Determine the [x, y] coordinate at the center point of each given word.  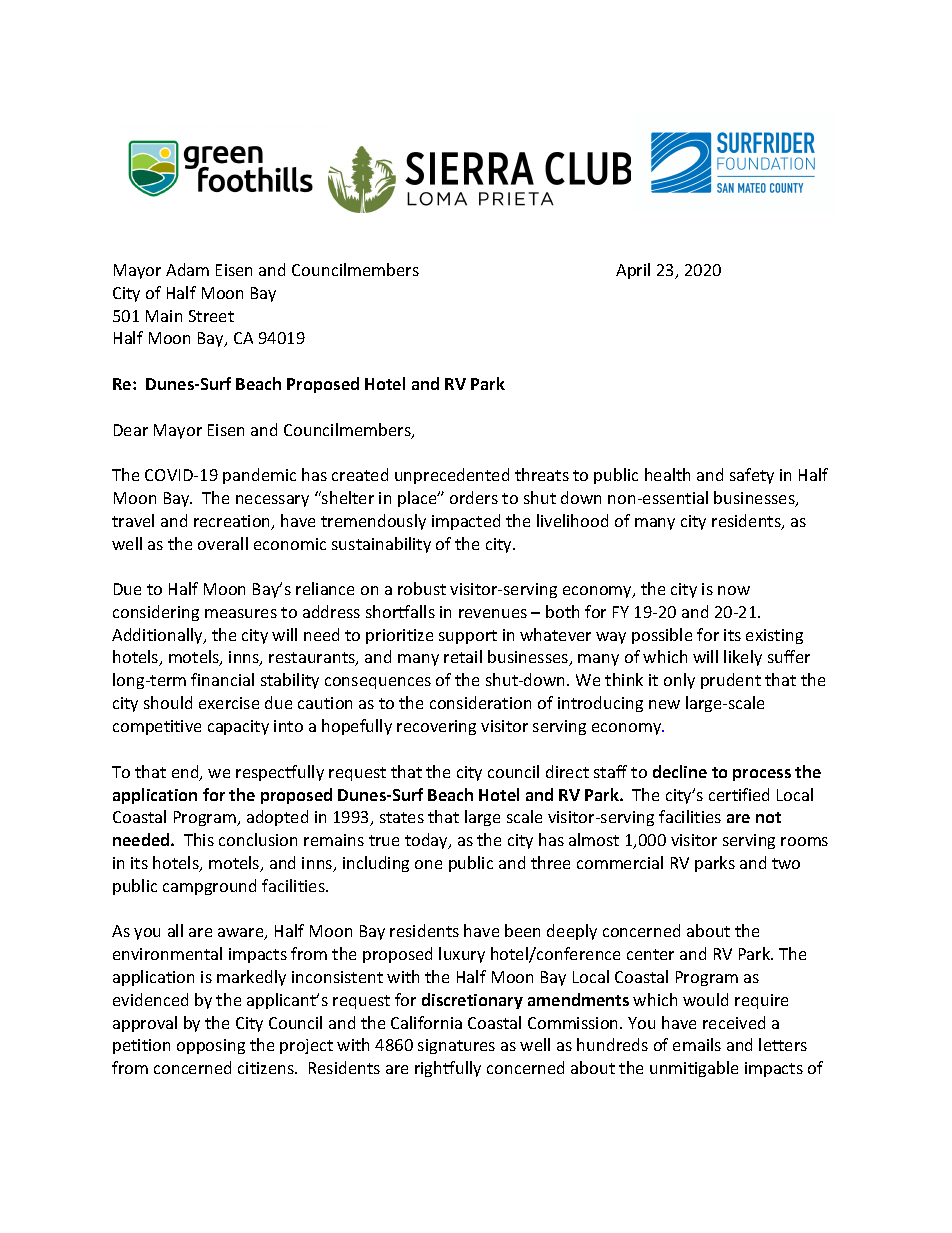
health [667, 474]
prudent [731, 681]
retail [463, 656]
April [633, 271]
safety [752, 476]
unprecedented [452, 476]
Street [211, 316]
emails [697, 1044]
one [428, 864]
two [786, 863]
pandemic [259, 476]
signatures [456, 1046]
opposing [211, 1046]
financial [222, 679]
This [199, 839]
